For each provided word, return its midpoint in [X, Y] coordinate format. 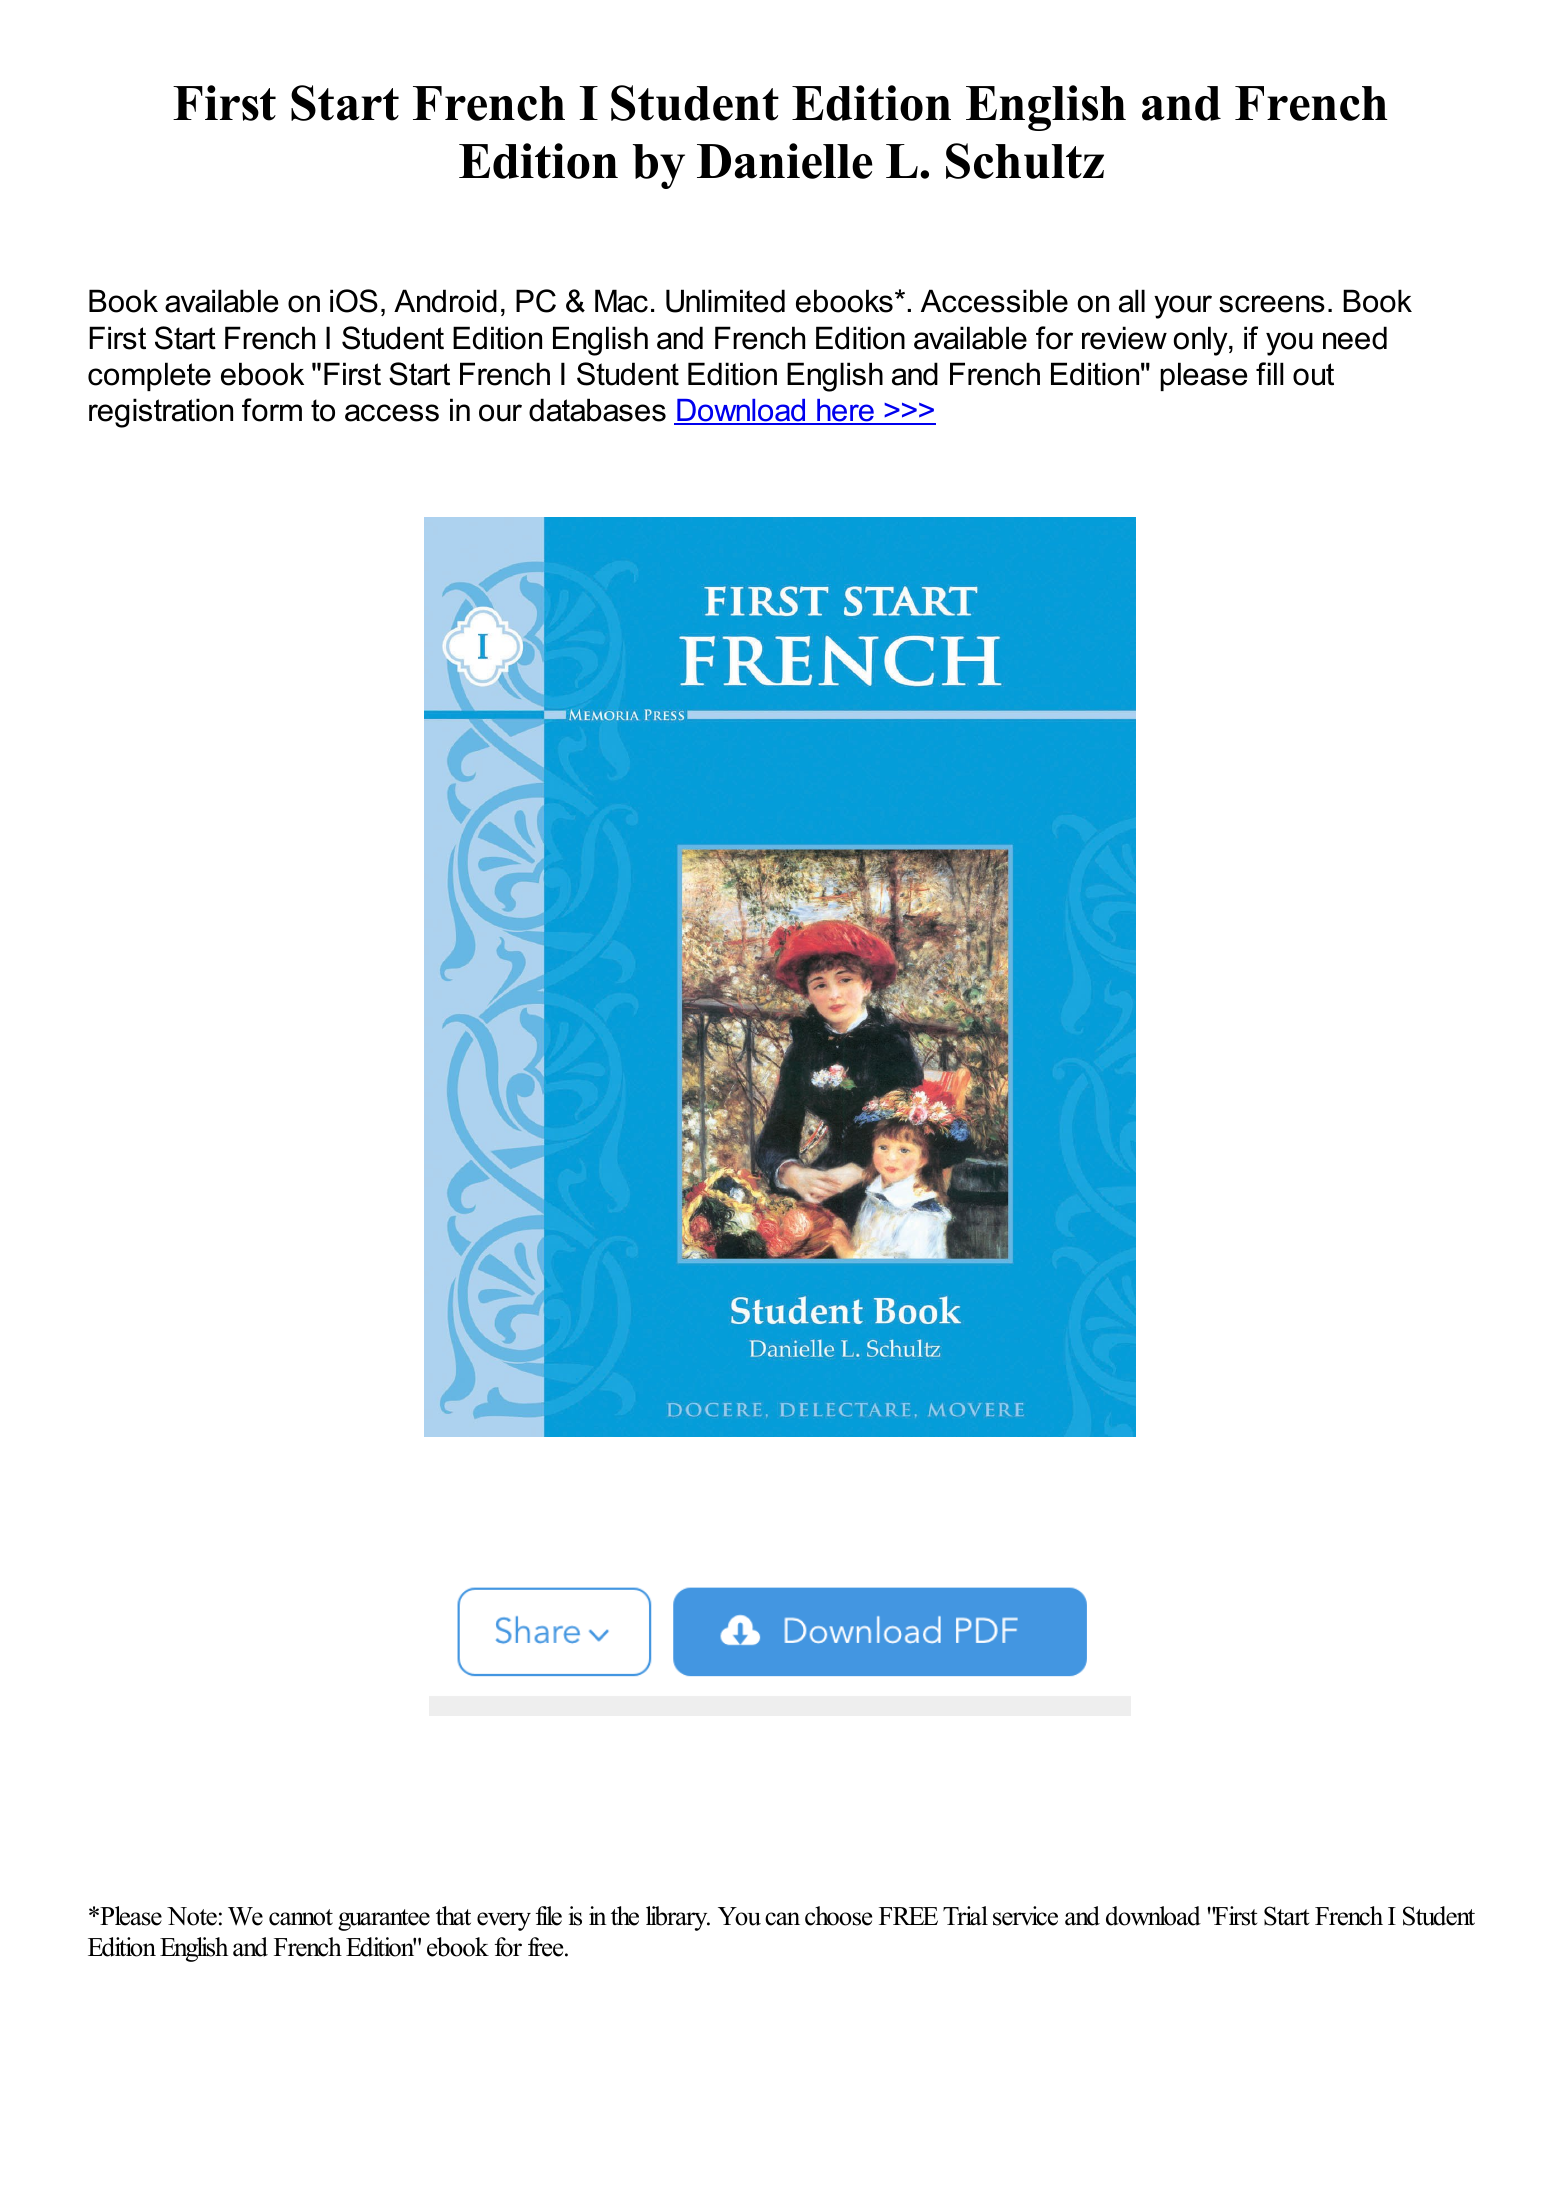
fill [1270, 373]
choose [838, 1916]
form [272, 410]
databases [597, 410]
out [1313, 374]
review [1124, 338]
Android [445, 301]
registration [161, 413]
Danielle [785, 161]
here [845, 411]
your [1183, 307]
